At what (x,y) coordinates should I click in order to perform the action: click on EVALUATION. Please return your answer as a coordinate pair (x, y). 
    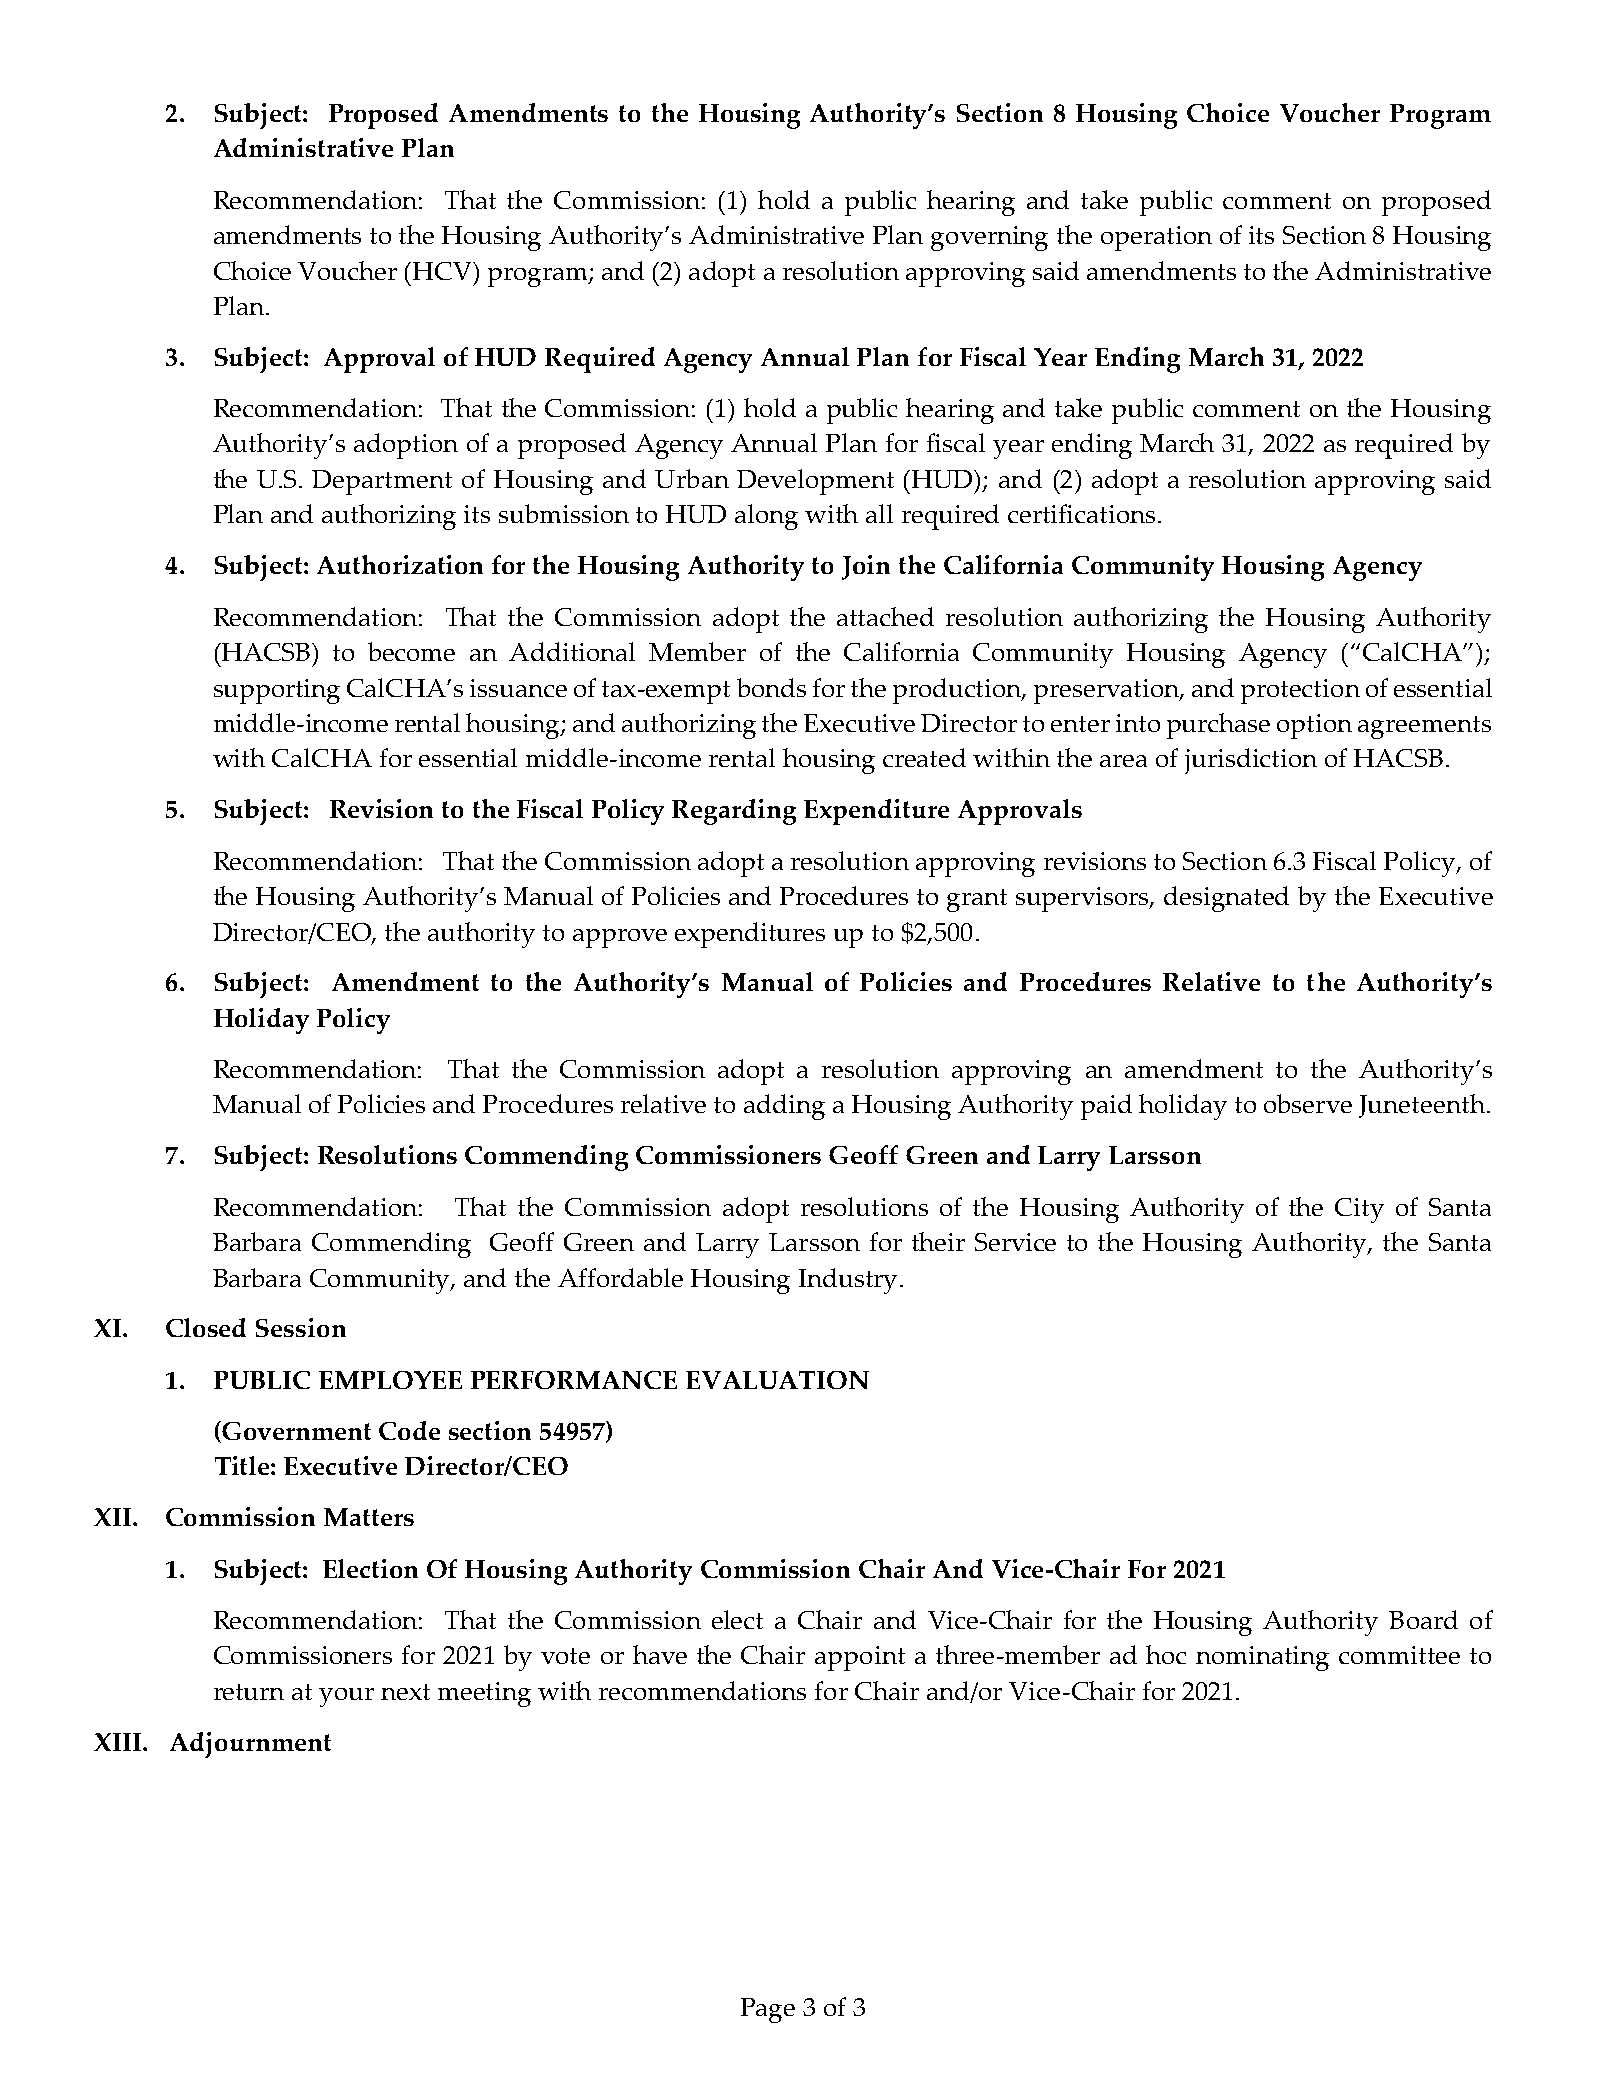
    Looking at the image, I should click on (777, 1380).
